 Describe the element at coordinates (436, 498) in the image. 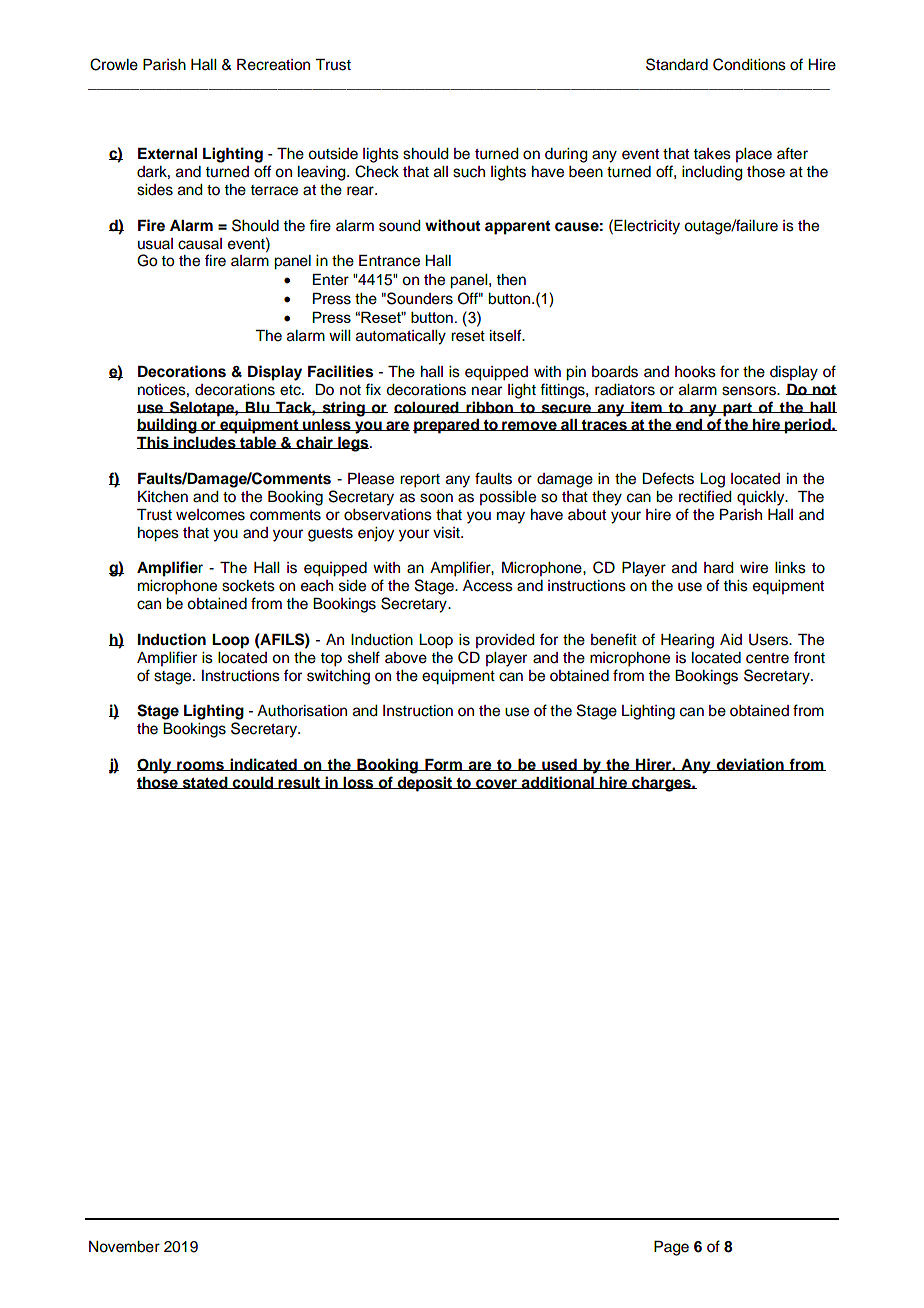

I see `soon` at that location.
